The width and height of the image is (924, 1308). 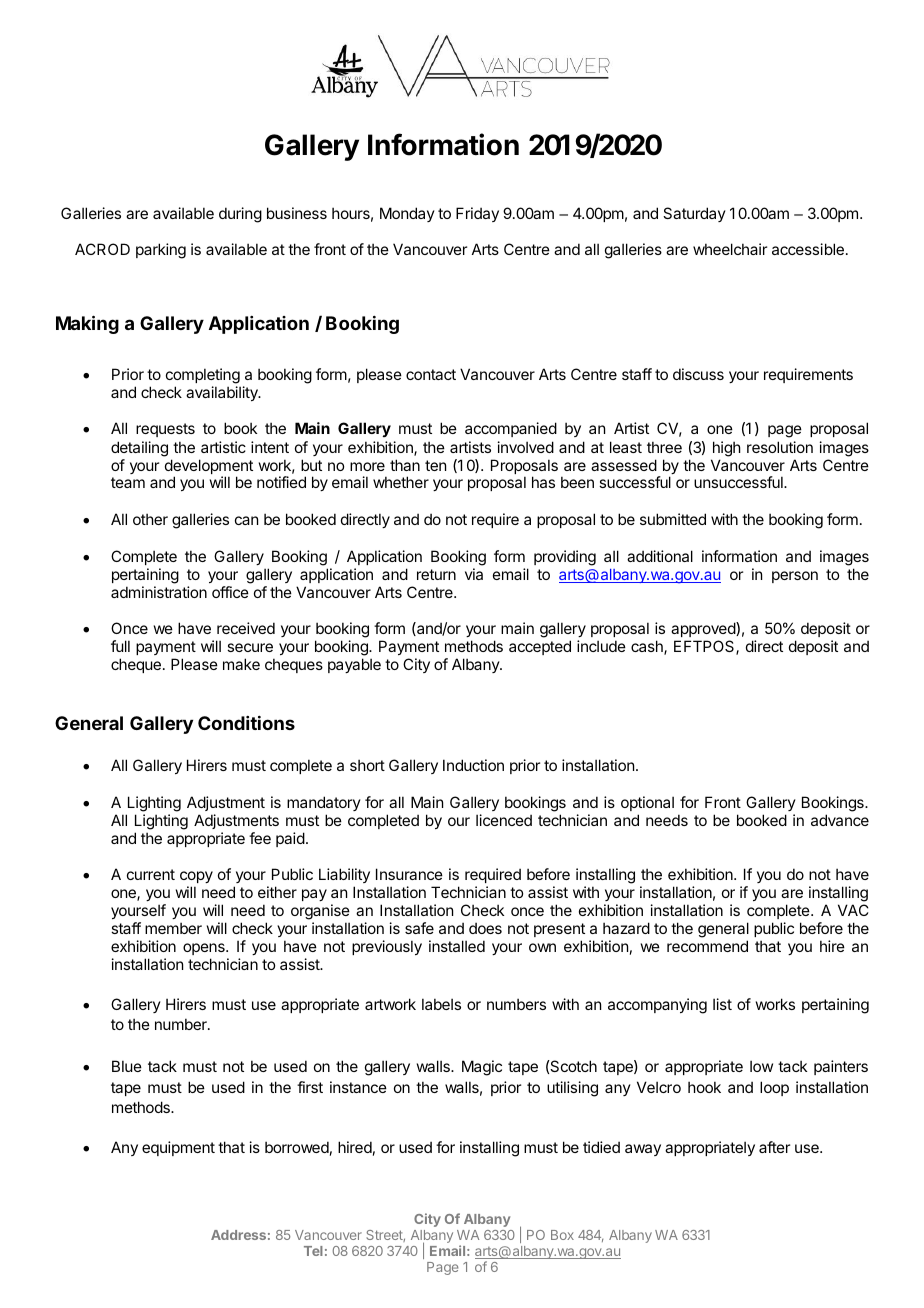 I want to click on Friday, so click(x=477, y=214).
